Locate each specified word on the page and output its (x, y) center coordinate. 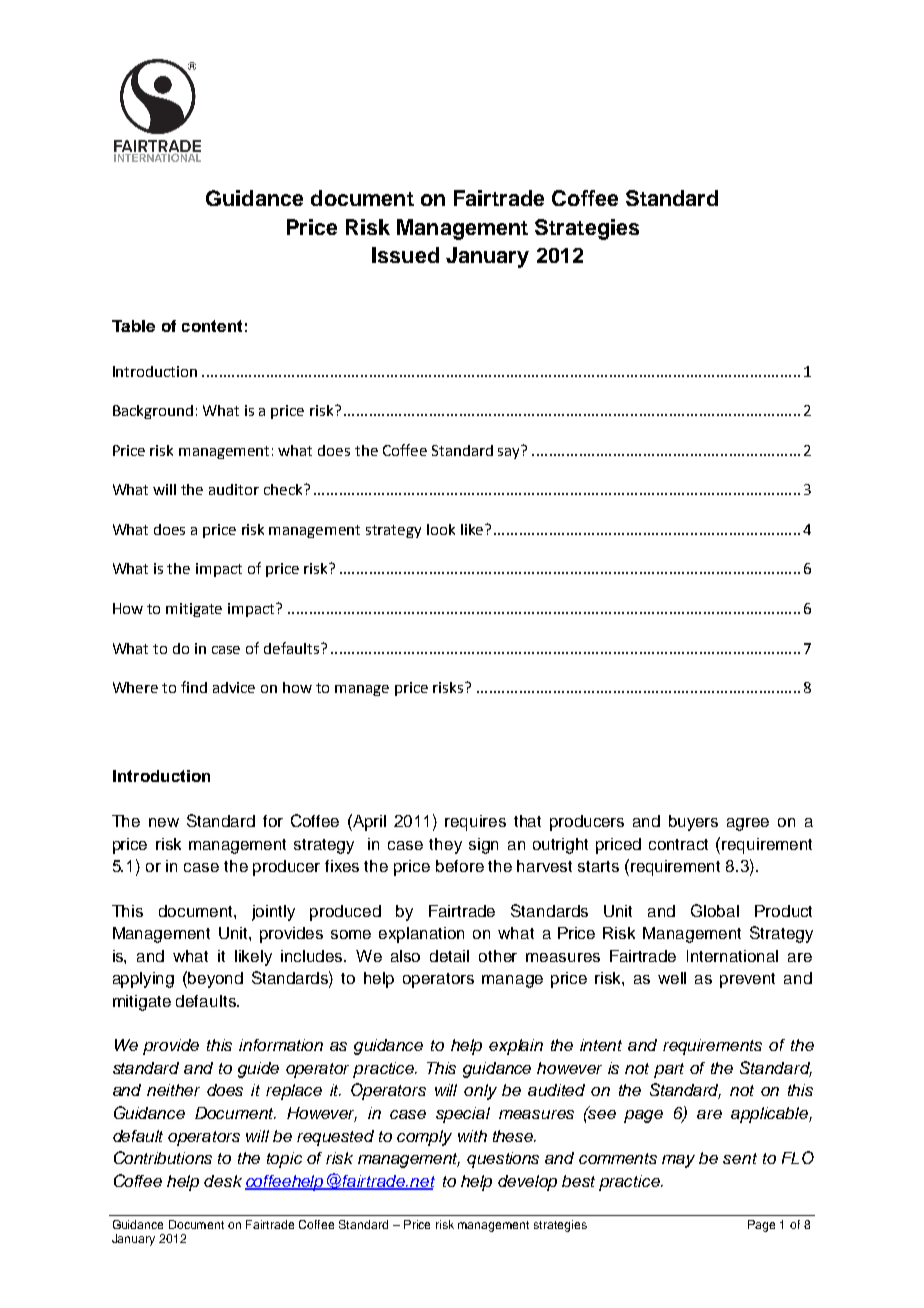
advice (234, 687)
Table (133, 326)
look (441, 529)
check (284, 489)
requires (475, 823)
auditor (234, 489)
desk (223, 1181)
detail (449, 956)
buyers (693, 823)
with (472, 1136)
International (732, 956)
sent (740, 1158)
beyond (215, 980)
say (510, 452)
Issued (405, 255)
